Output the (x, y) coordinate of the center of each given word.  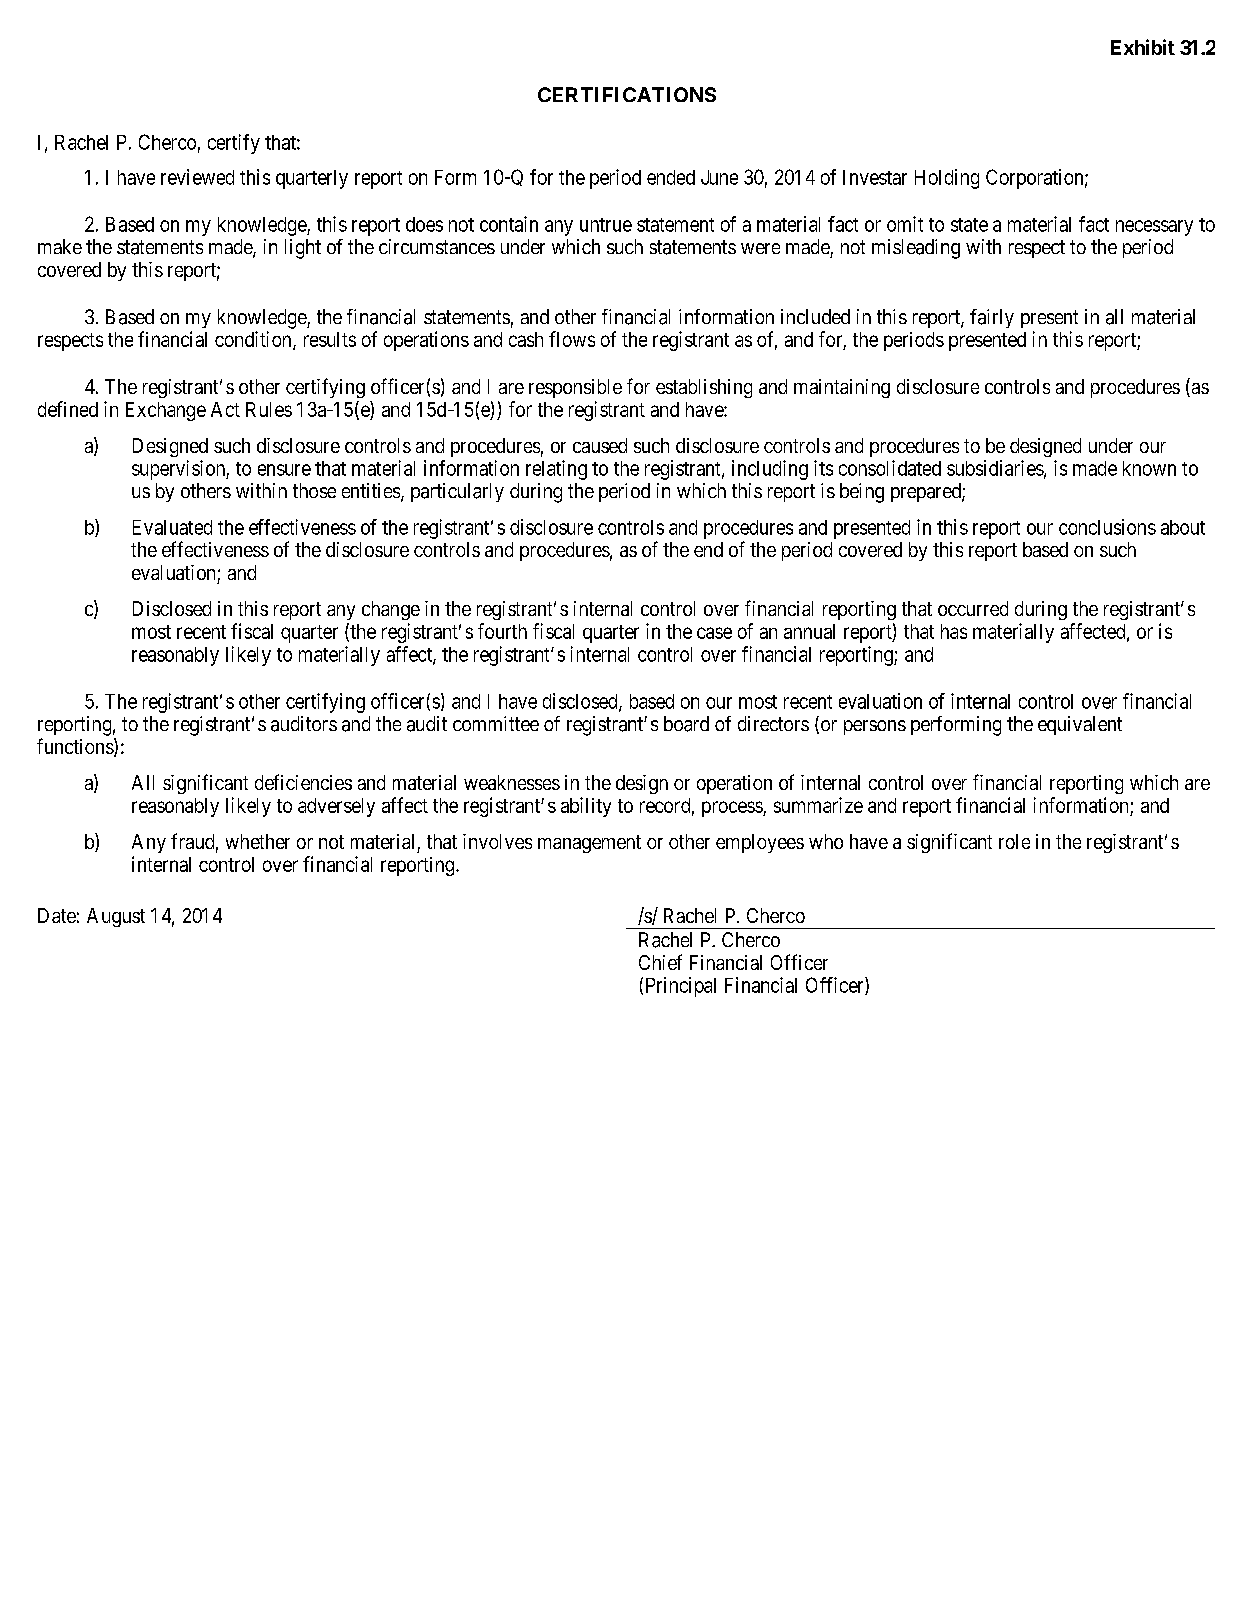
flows (572, 339)
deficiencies (303, 782)
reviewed (197, 177)
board (686, 724)
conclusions (1107, 527)
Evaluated (172, 527)
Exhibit (1143, 47)
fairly (992, 318)
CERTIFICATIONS (627, 94)
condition (254, 340)
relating (556, 470)
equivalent (1080, 725)
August (116, 917)
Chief (660, 962)
